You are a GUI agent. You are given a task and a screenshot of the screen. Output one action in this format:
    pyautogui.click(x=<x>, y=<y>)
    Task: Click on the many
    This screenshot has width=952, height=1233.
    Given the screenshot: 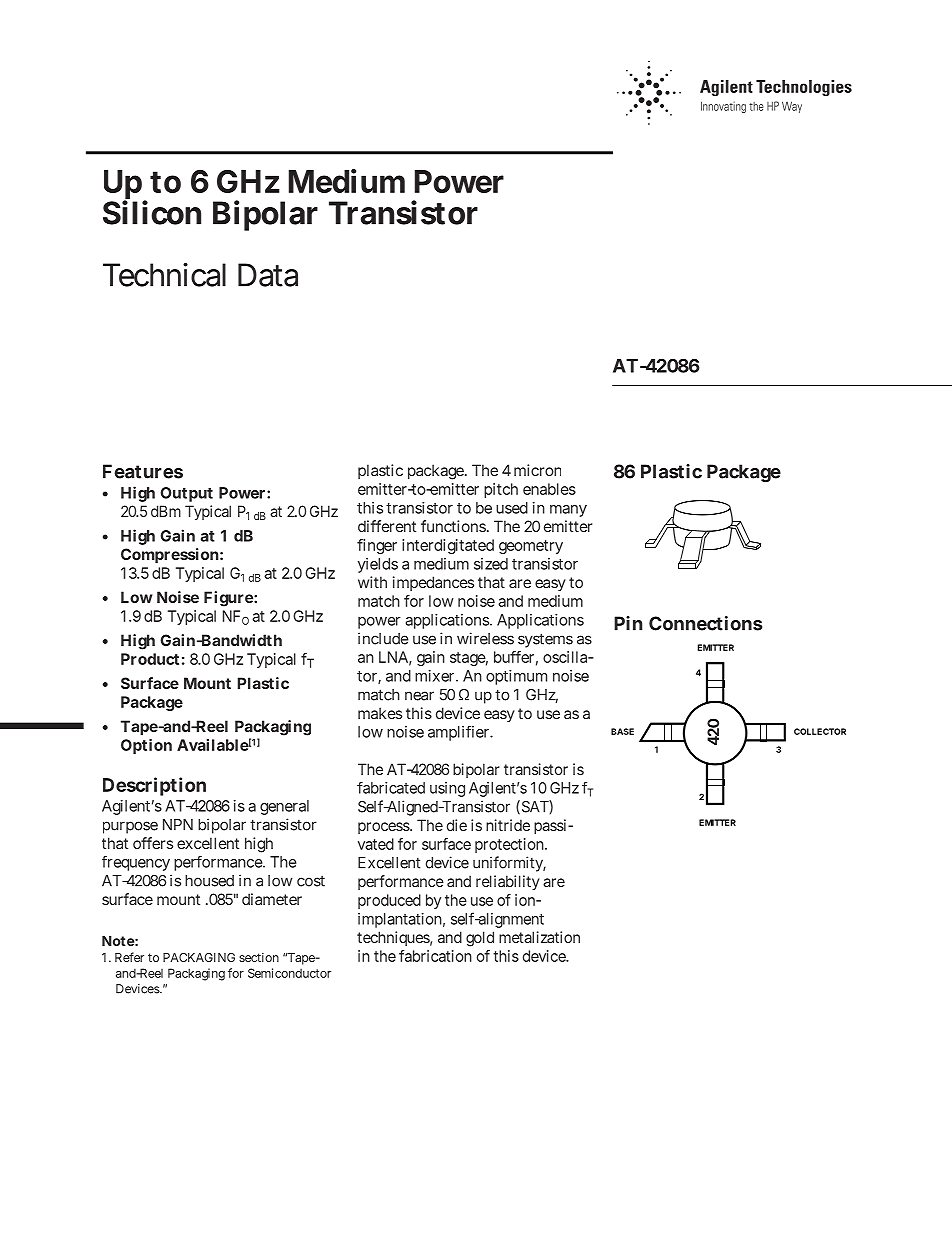 What is the action you would take?
    pyautogui.click(x=568, y=511)
